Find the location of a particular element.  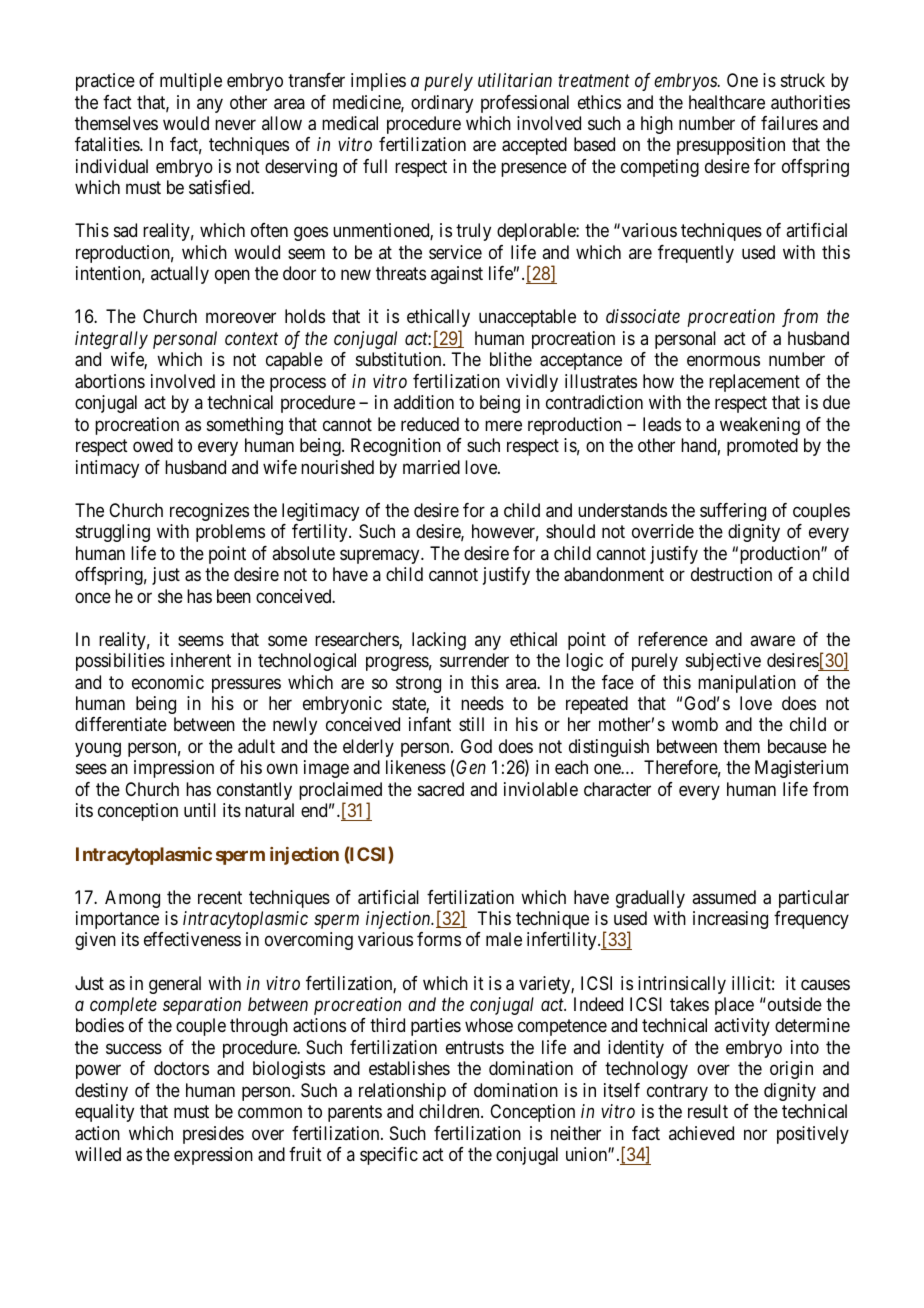

been is located at coordinates (234, 596).
